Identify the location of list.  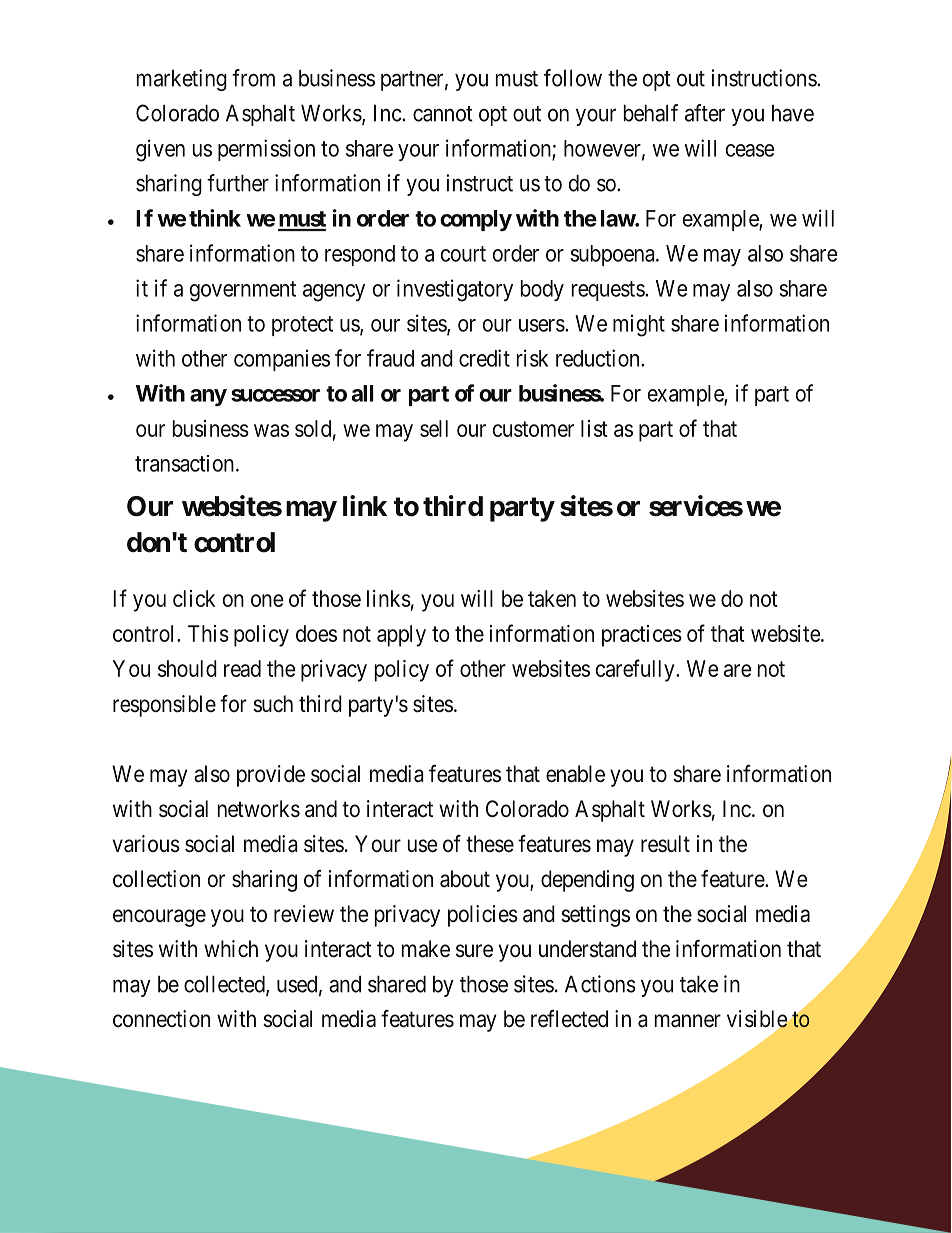
(594, 428).
